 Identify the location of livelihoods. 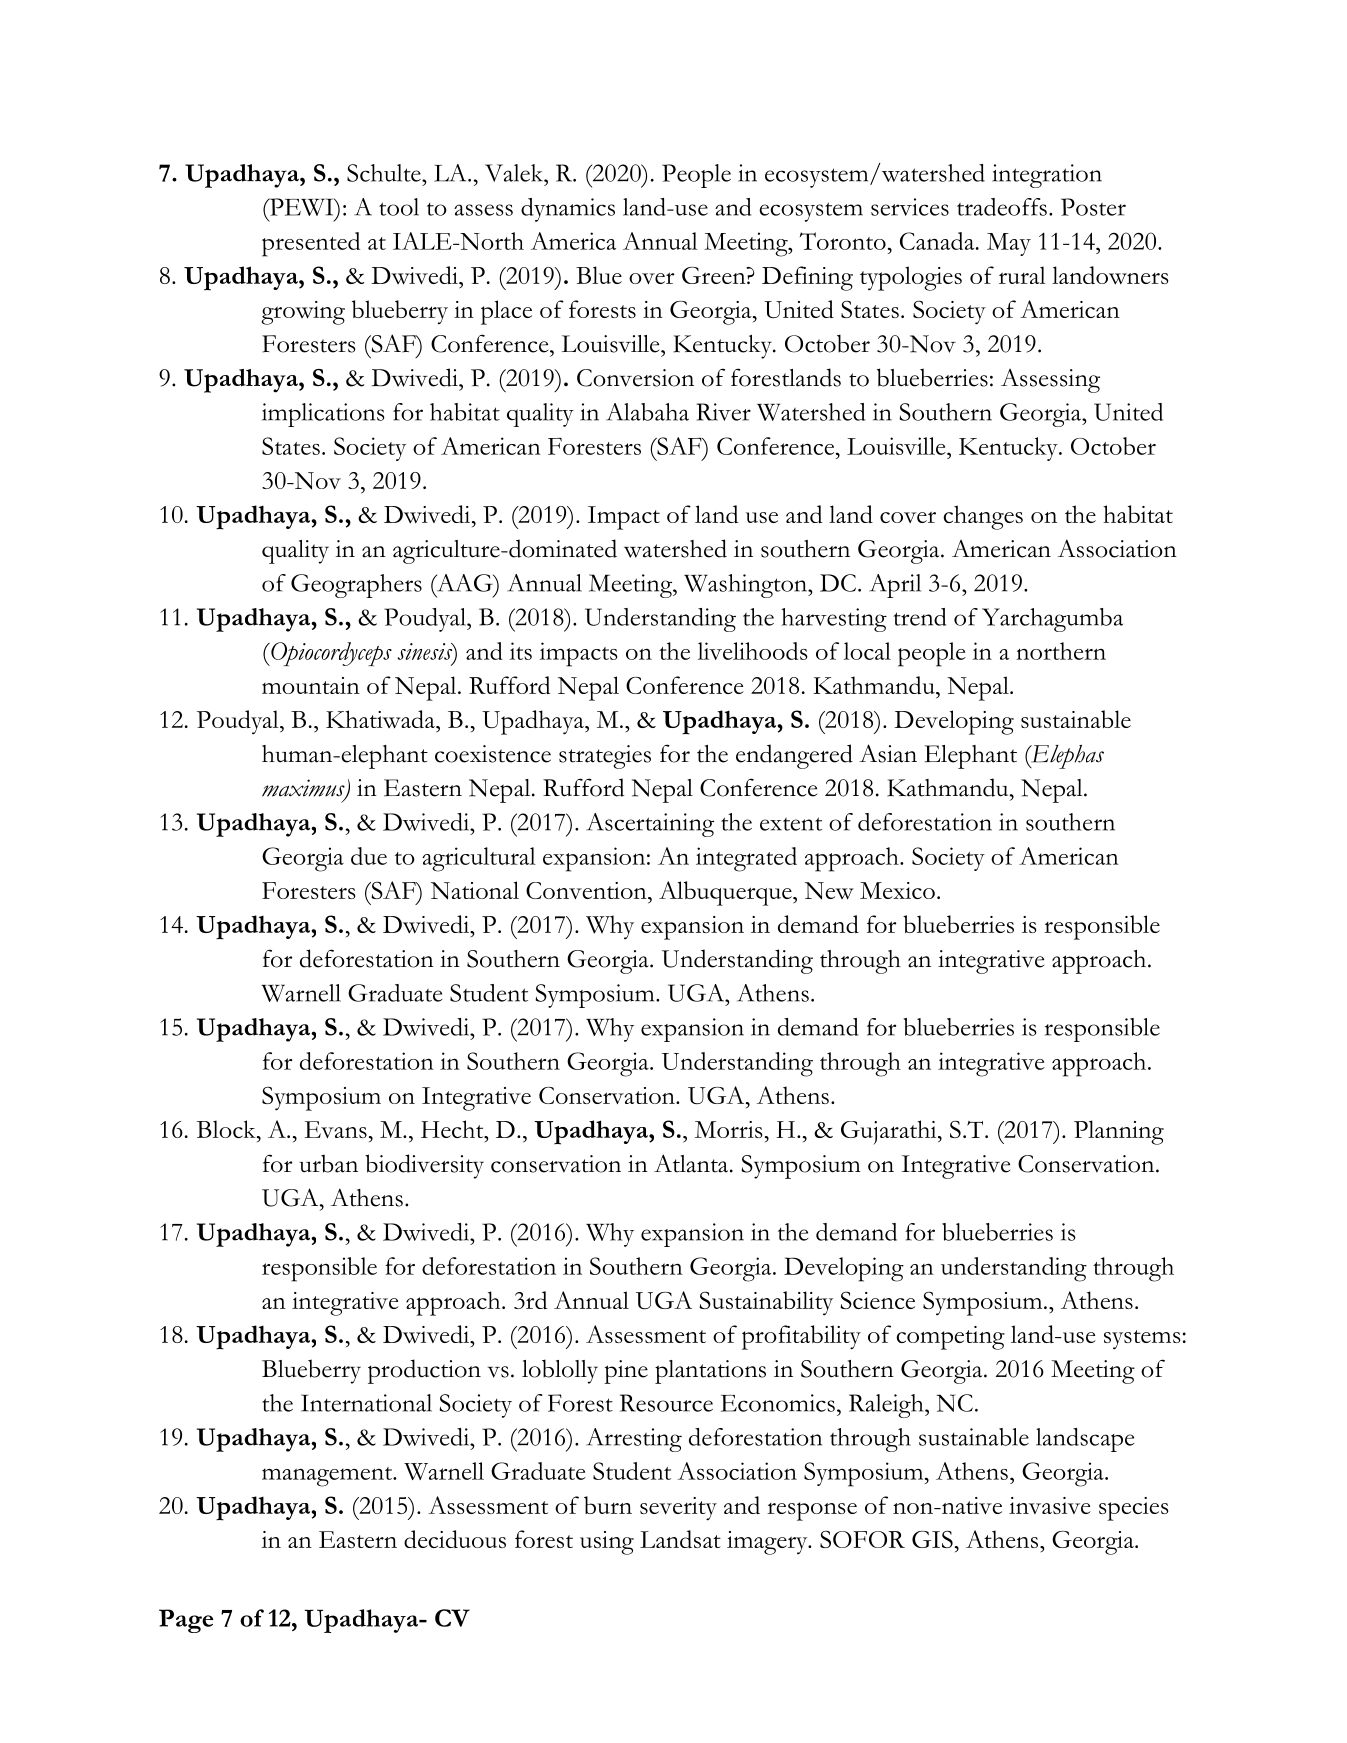
(753, 651).
